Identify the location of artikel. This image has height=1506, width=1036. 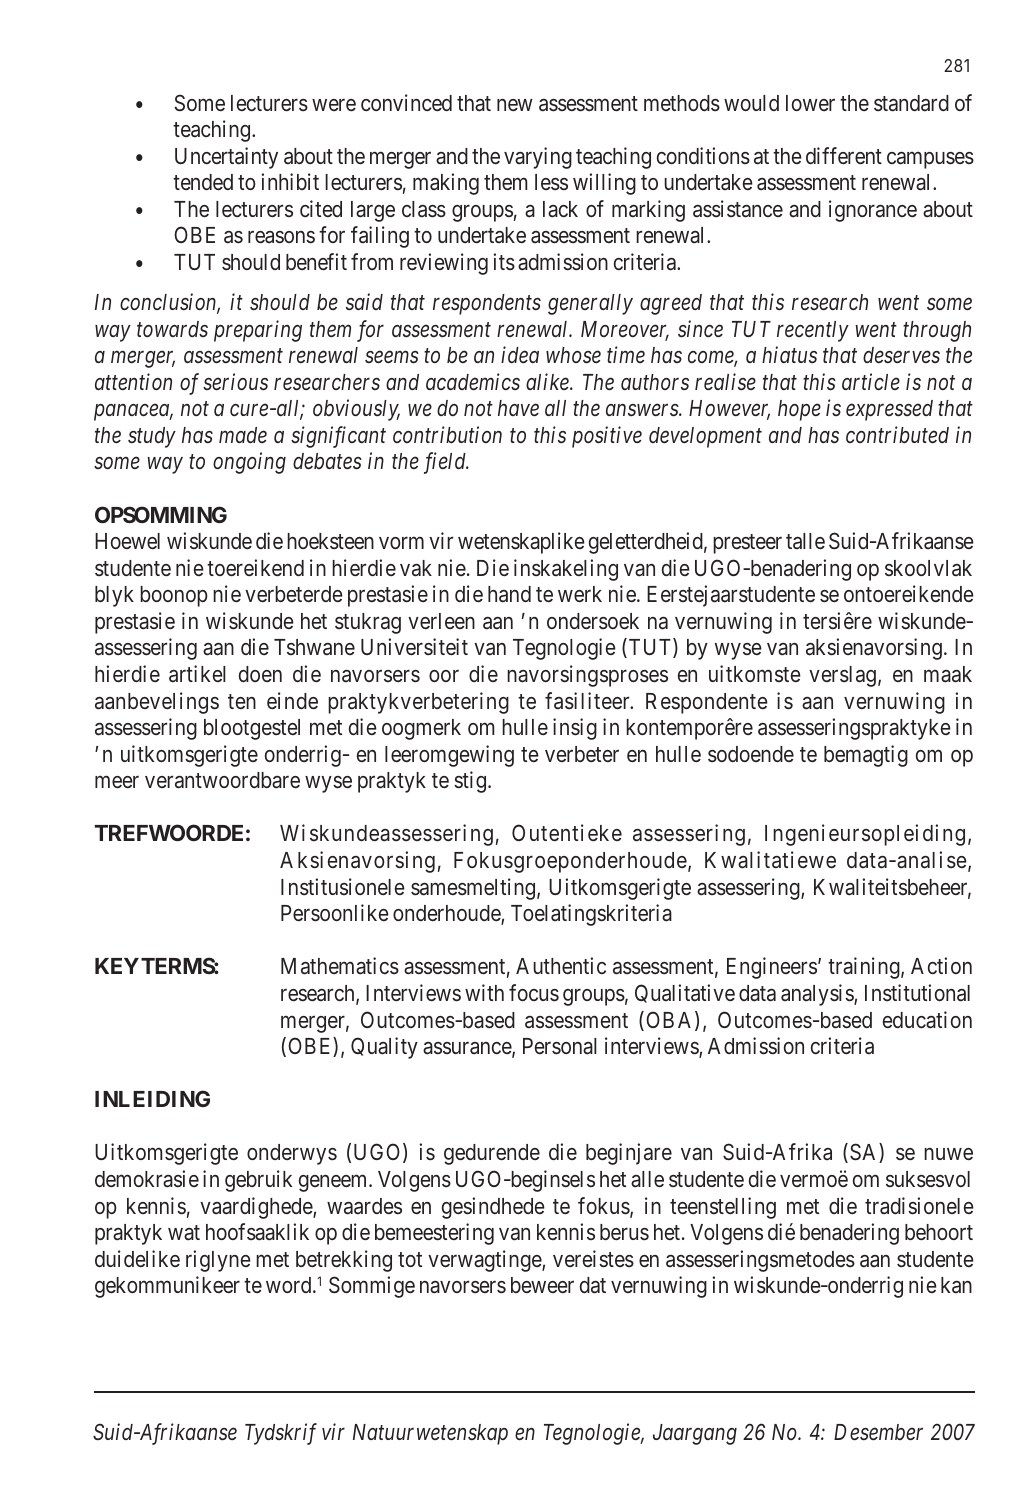
(197, 674).
